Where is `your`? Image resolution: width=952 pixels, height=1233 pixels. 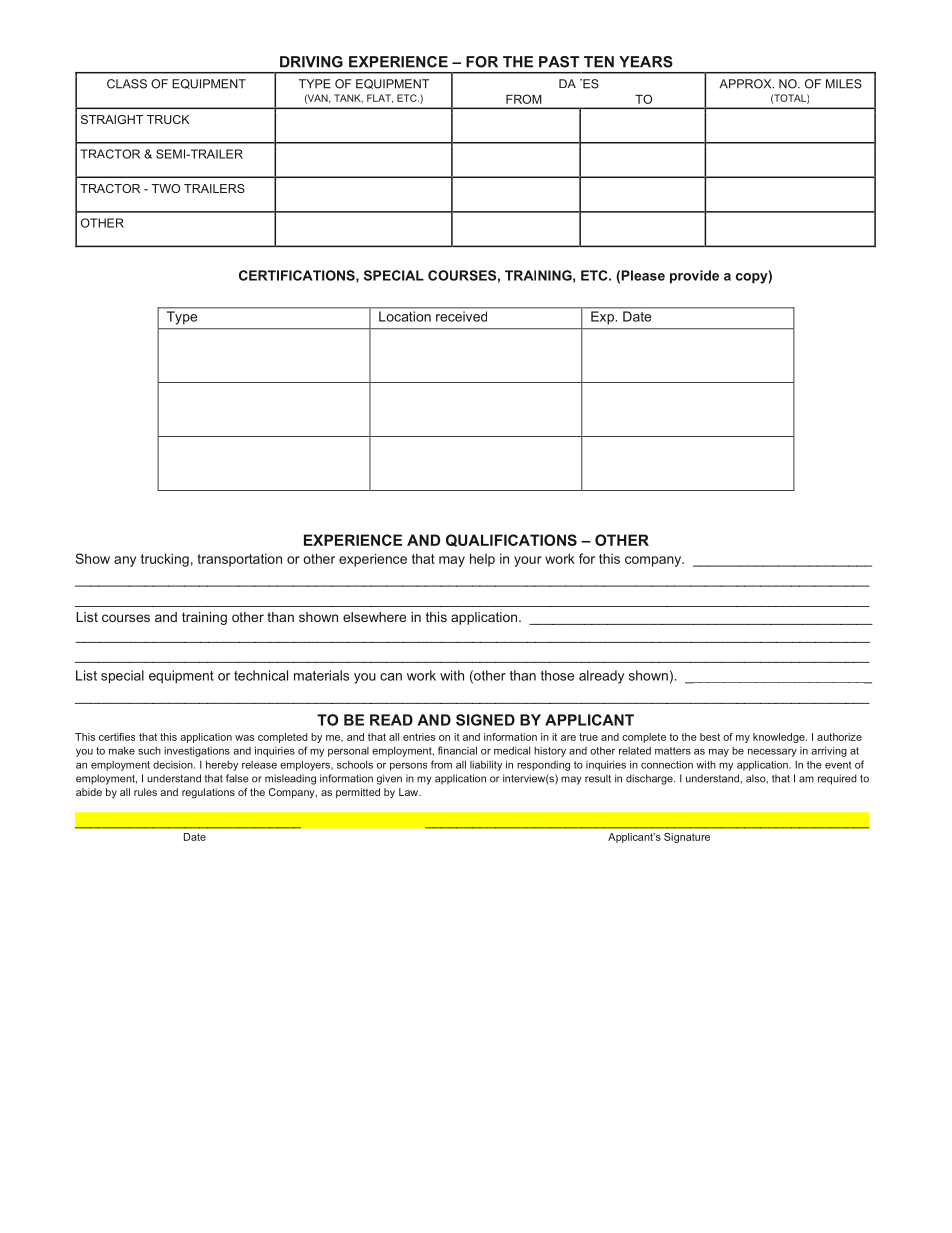 your is located at coordinates (528, 561).
